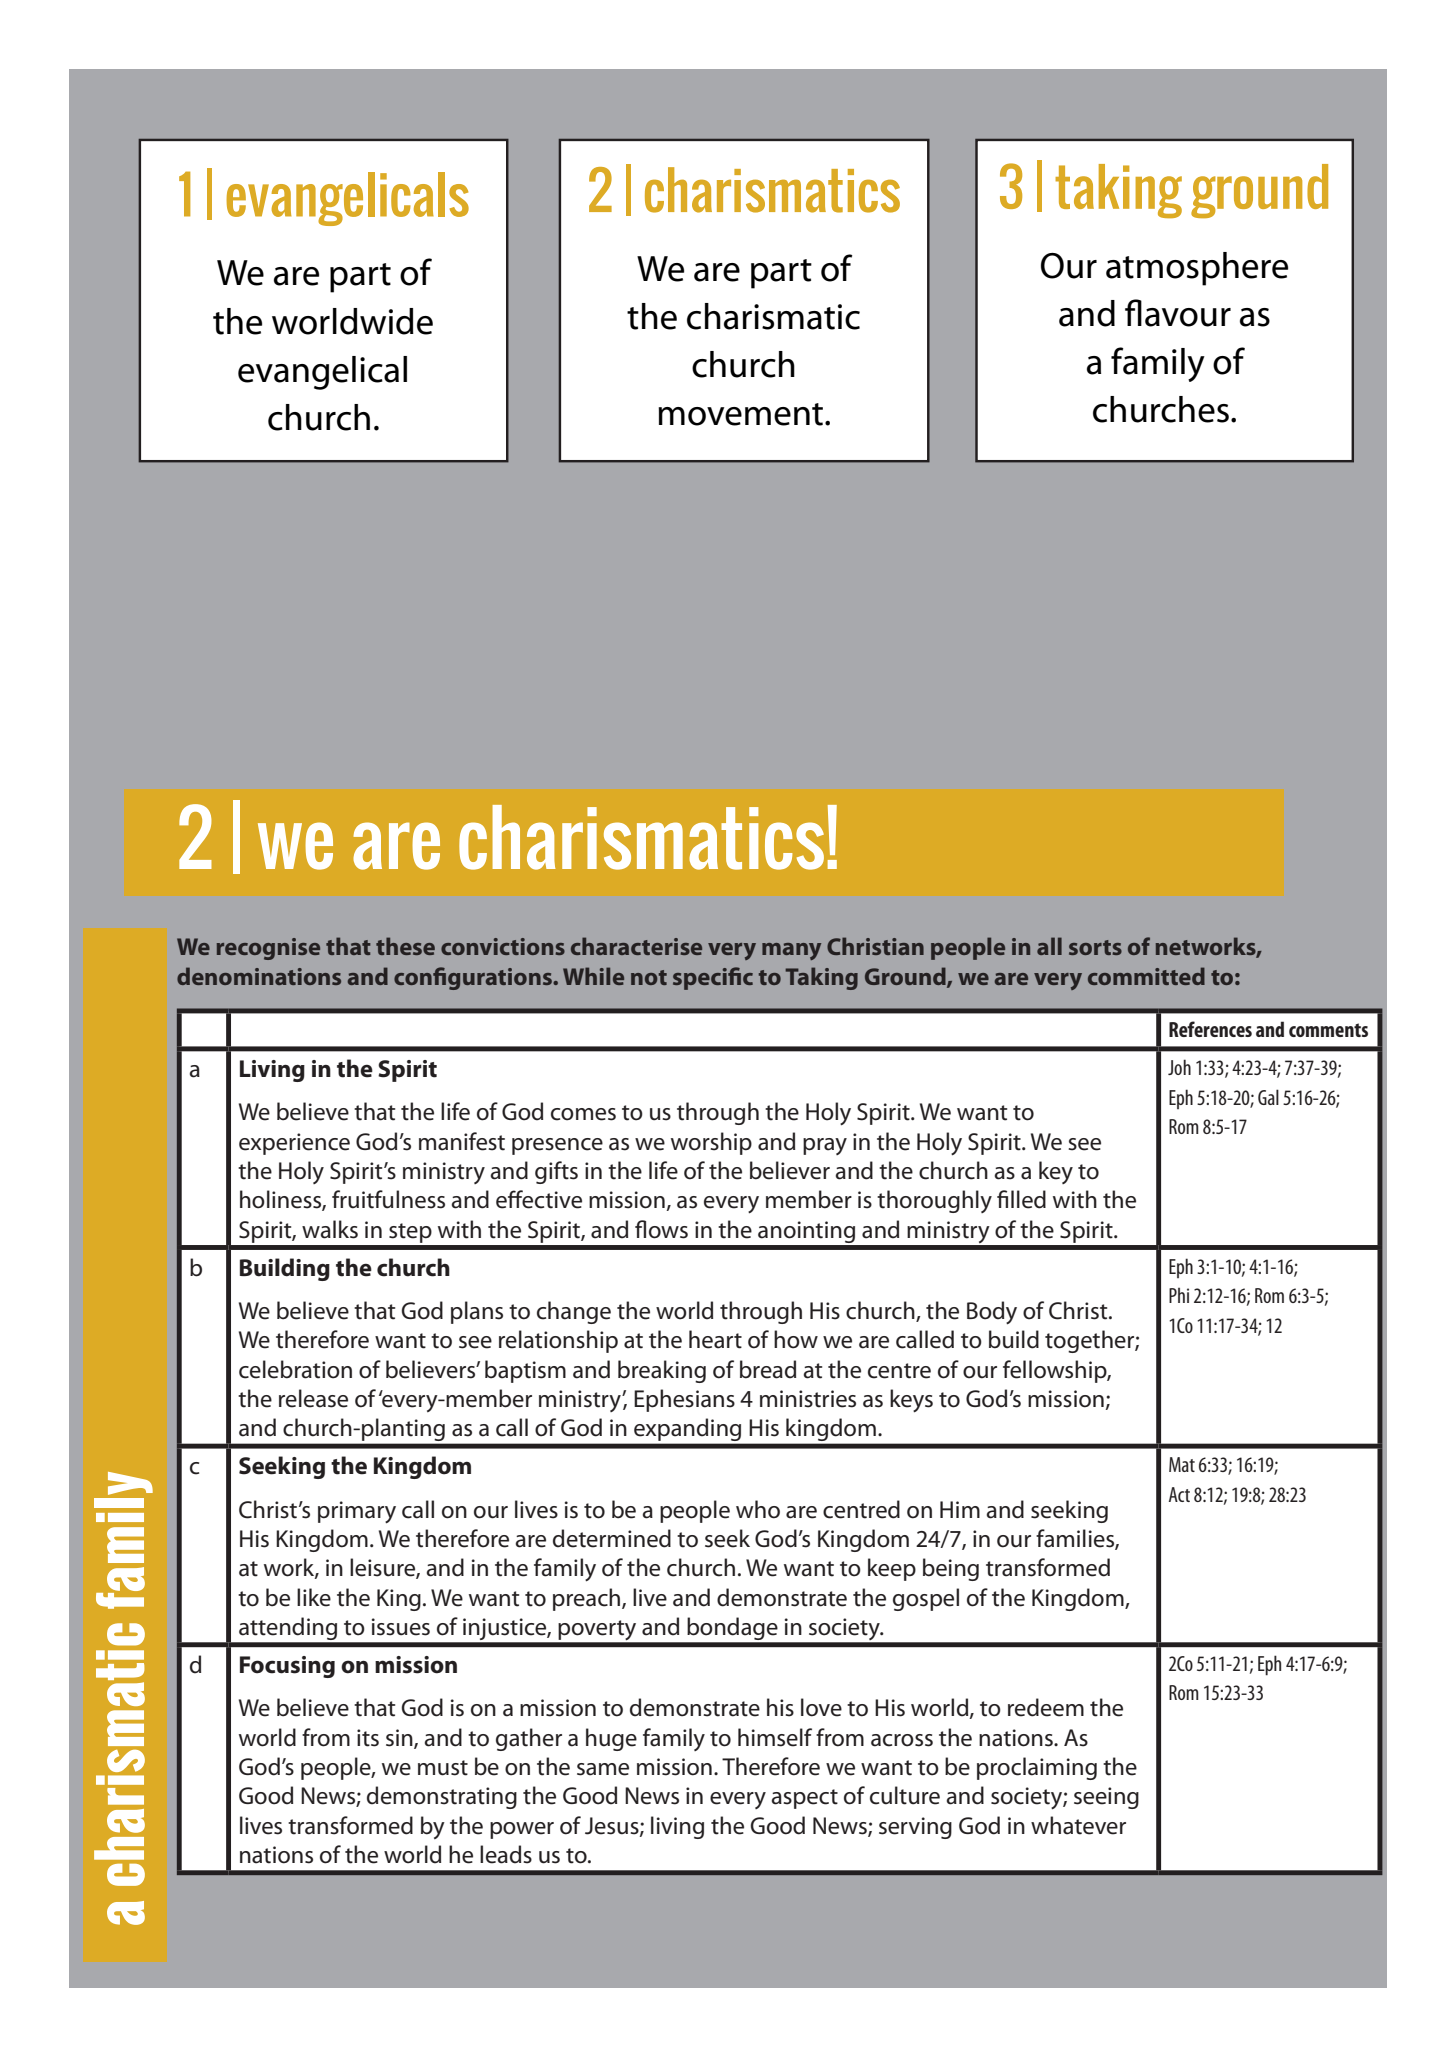 This screenshot has height=2060, width=1456. Describe the element at coordinates (1106, 1798) in the screenshot. I see `seeing` at that location.
